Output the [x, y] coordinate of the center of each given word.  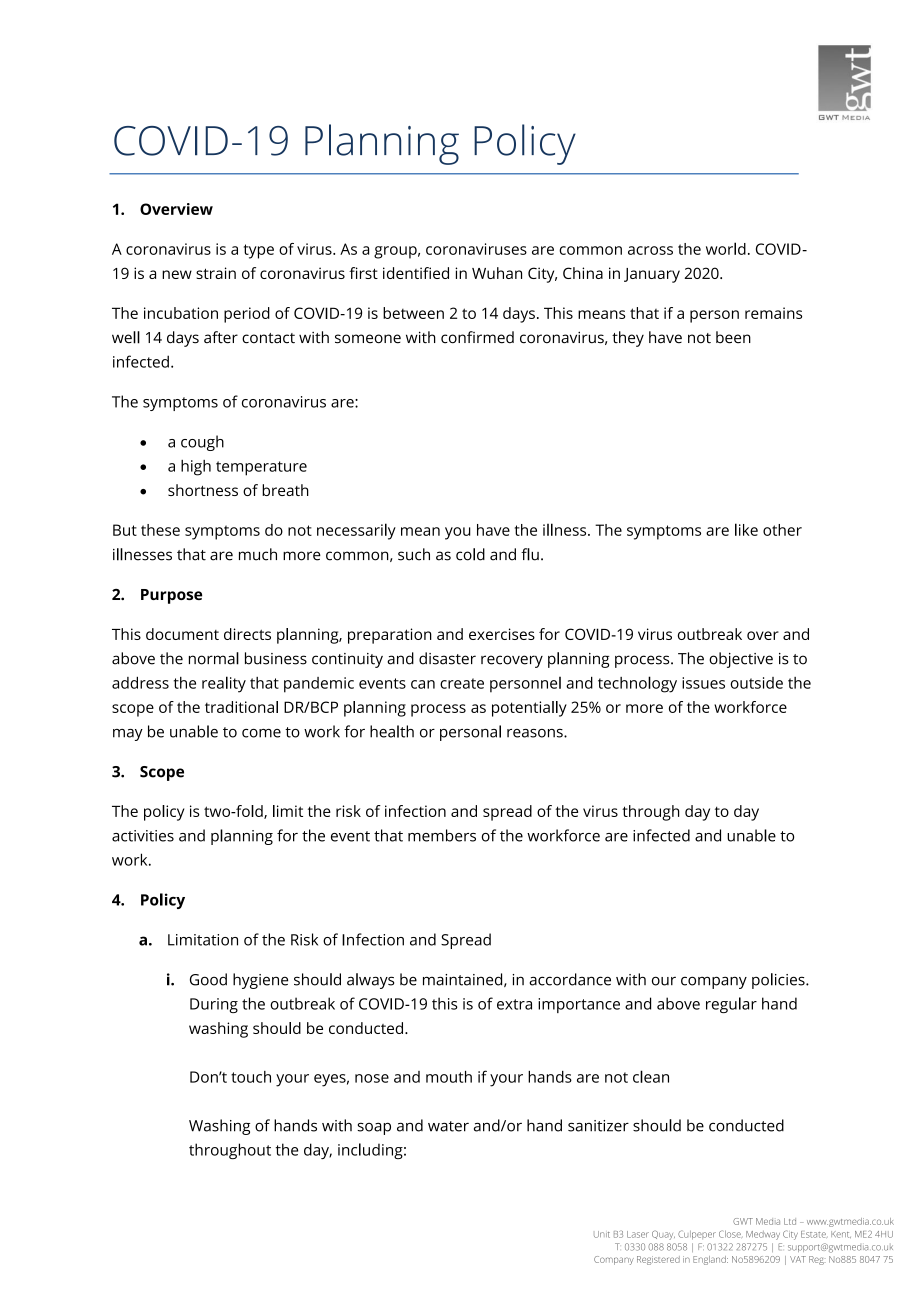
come [261, 733]
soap [374, 1129]
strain [216, 273]
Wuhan [497, 273]
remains [773, 313]
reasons [536, 733]
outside [756, 683]
